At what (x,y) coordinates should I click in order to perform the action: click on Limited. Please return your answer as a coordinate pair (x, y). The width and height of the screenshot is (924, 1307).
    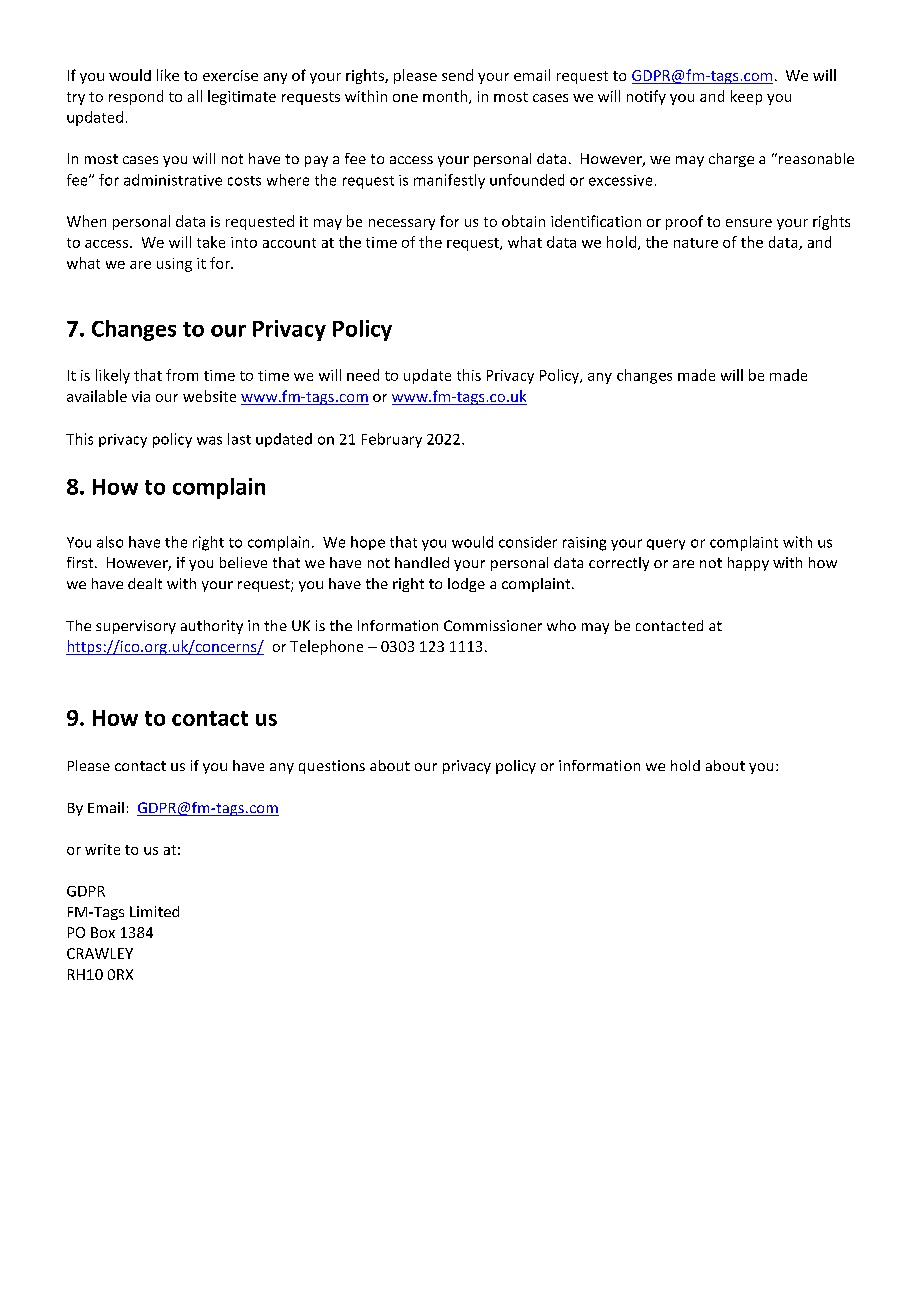
    Looking at the image, I should click on (154, 911).
